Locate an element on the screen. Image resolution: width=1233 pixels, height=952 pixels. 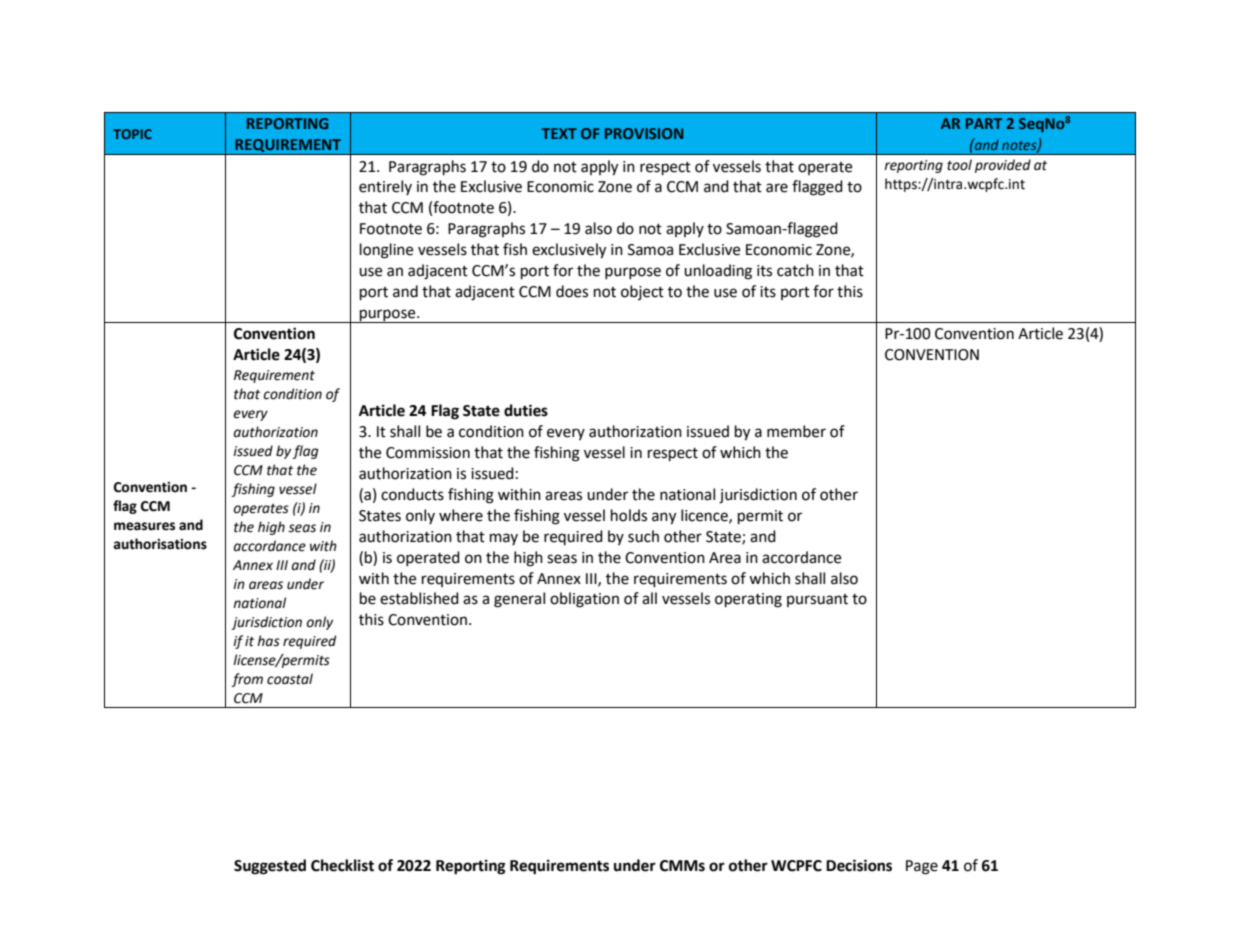
has is located at coordinates (268, 641).
